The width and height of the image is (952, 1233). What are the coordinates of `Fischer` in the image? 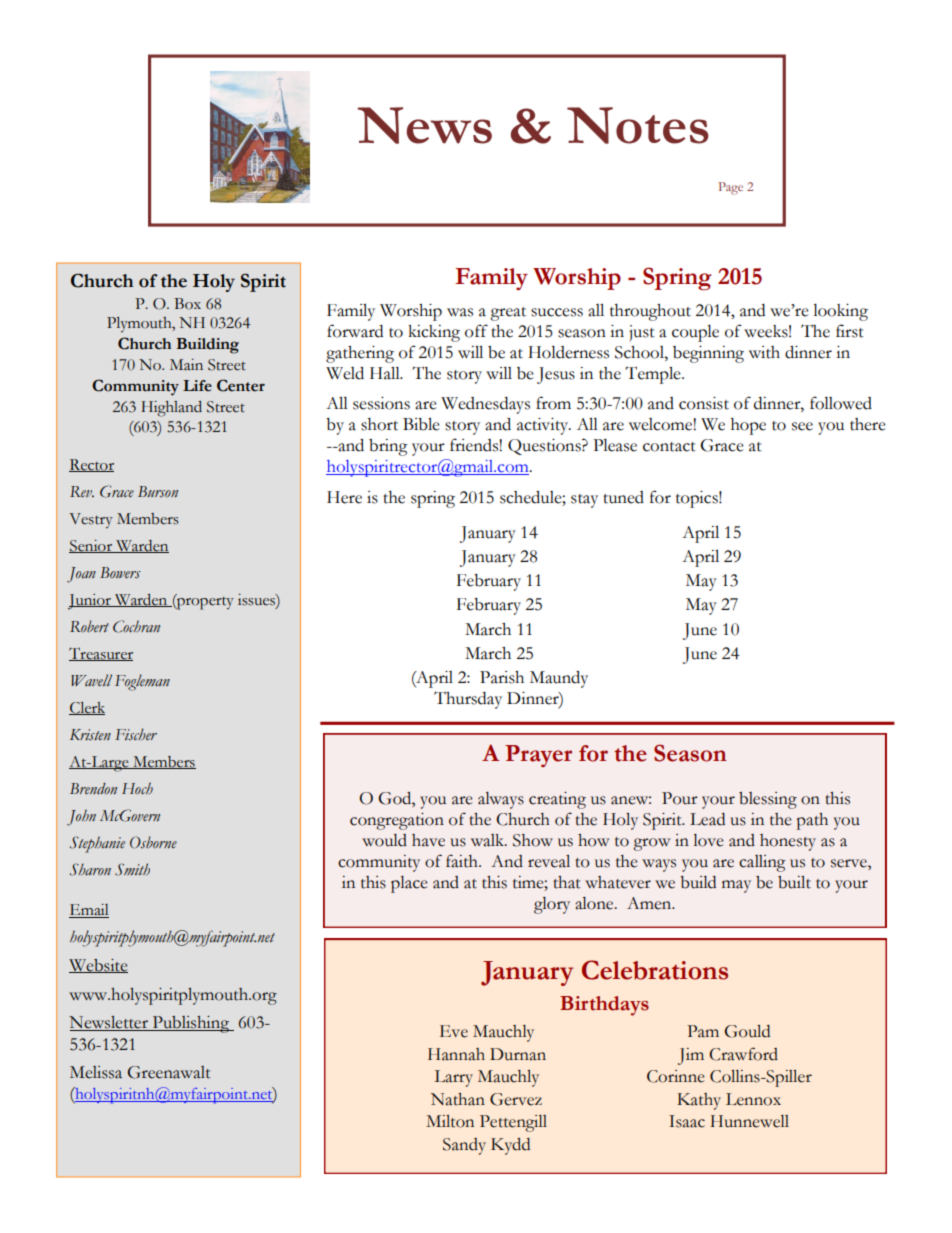 It's located at (136, 735).
